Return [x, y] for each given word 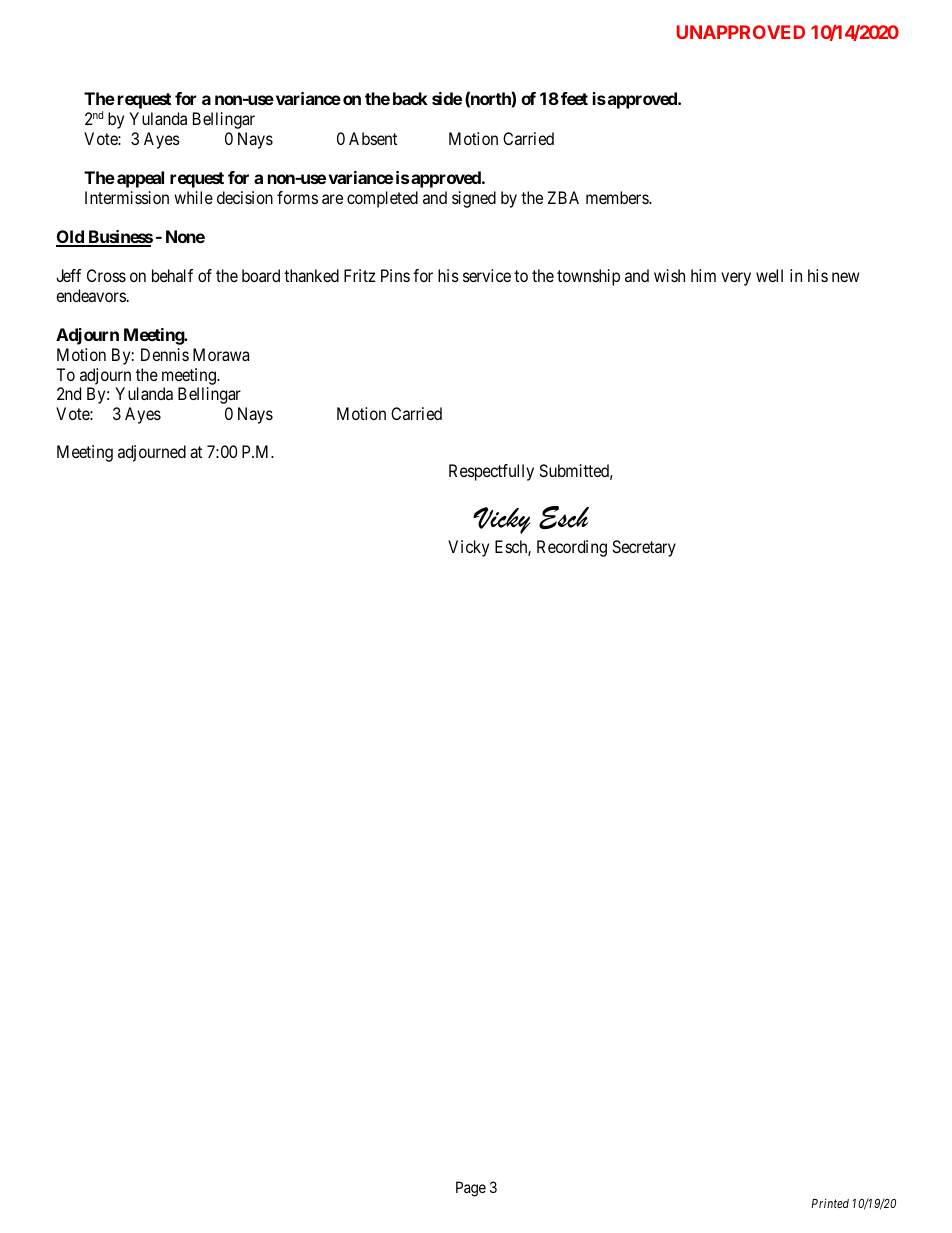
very [736, 279]
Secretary [644, 548]
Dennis [165, 354]
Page [471, 1189]
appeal [140, 179]
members [618, 197]
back [410, 98]
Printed [830, 1203]
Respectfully [491, 472]
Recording [572, 548]
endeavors [91, 295]
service [487, 275]
